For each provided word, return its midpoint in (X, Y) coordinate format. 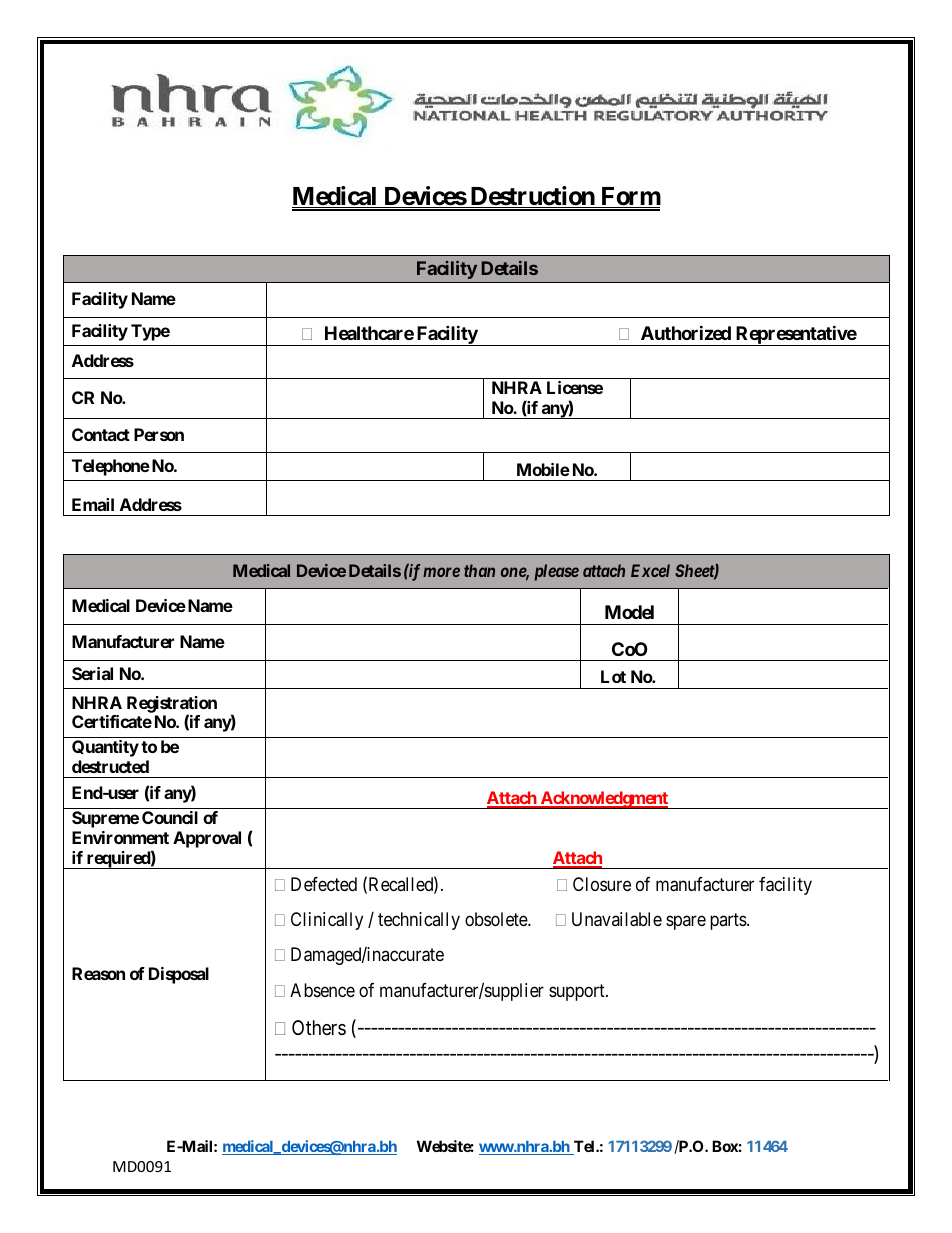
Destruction (532, 197)
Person (159, 434)
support (578, 992)
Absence (322, 990)
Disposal (179, 975)
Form (630, 197)
